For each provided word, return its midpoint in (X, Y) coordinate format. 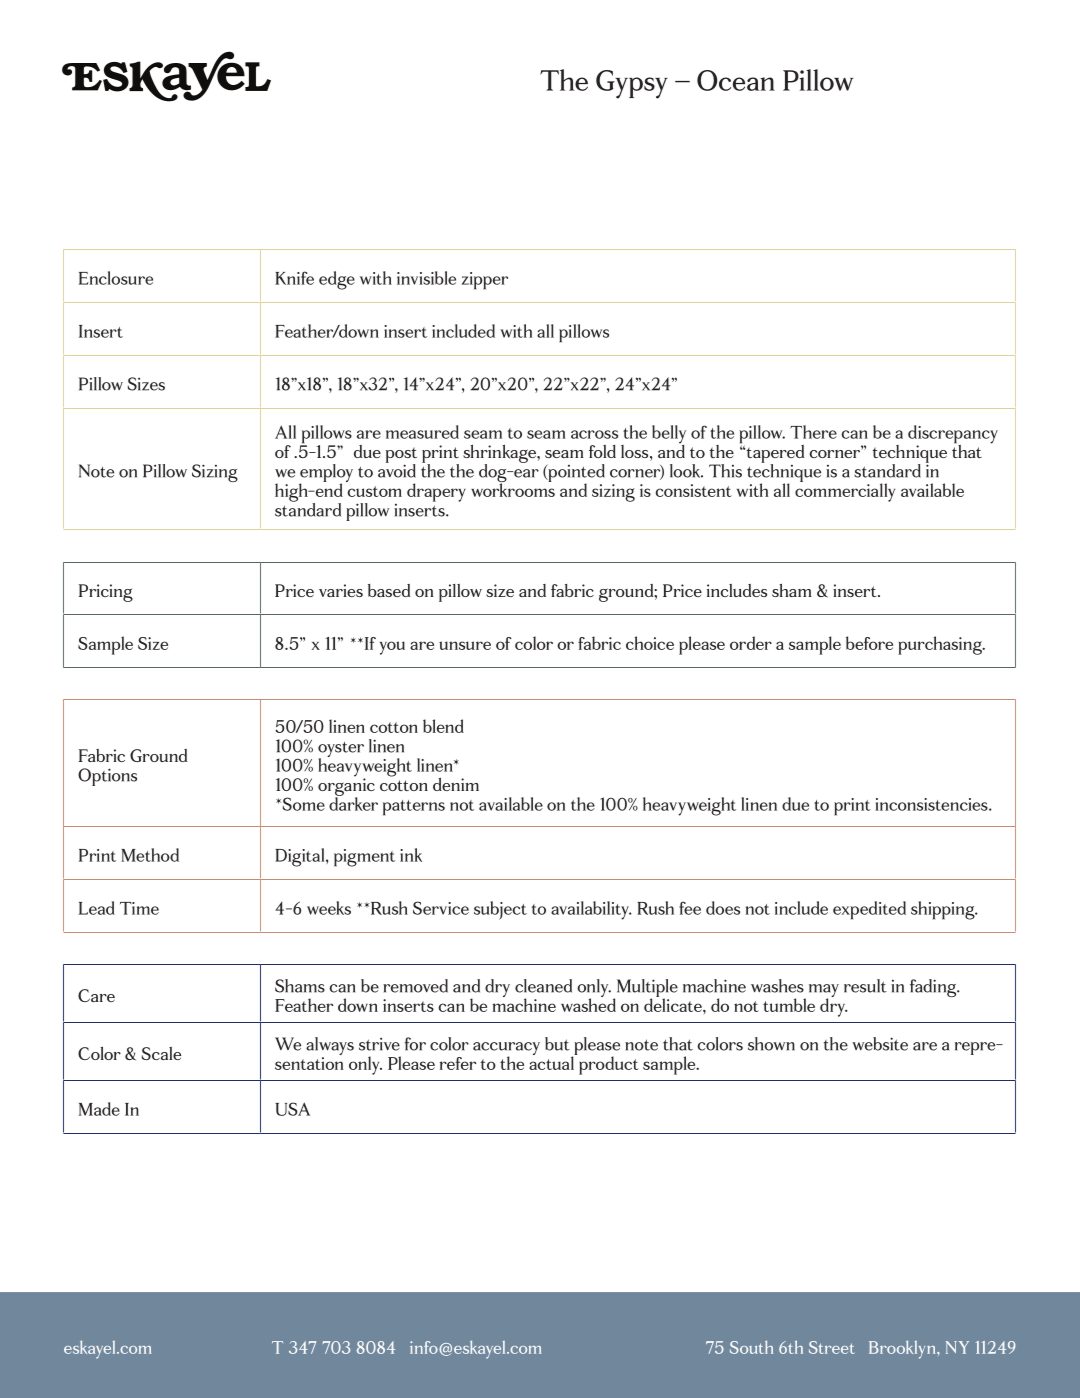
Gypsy (632, 84)
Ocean (736, 80)
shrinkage (500, 455)
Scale (161, 1053)
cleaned (543, 986)
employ (326, 474)
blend (443, 726)
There (813, 432)
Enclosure (116, 278)
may (824, 992)
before (869, 643)
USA (292, 1109)
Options (107, 777)
